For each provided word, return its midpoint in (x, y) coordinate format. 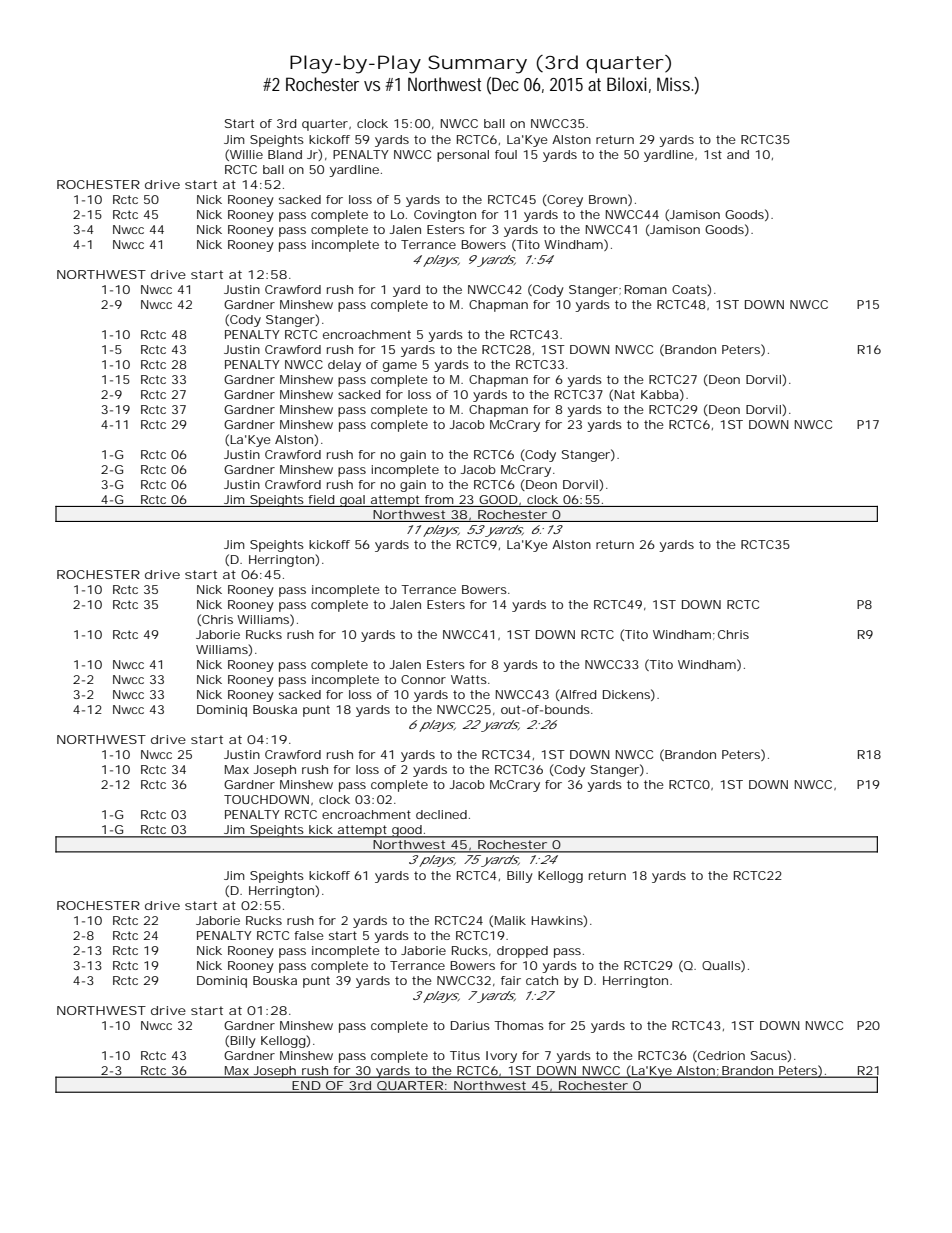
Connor (423, 679)
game (400, 367)
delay (344, 366)
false (309, 935)
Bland (285, 154)
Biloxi (627, 84)
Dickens (626, 694)
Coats (690, 290)
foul (506, 154)
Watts (469, 679)
